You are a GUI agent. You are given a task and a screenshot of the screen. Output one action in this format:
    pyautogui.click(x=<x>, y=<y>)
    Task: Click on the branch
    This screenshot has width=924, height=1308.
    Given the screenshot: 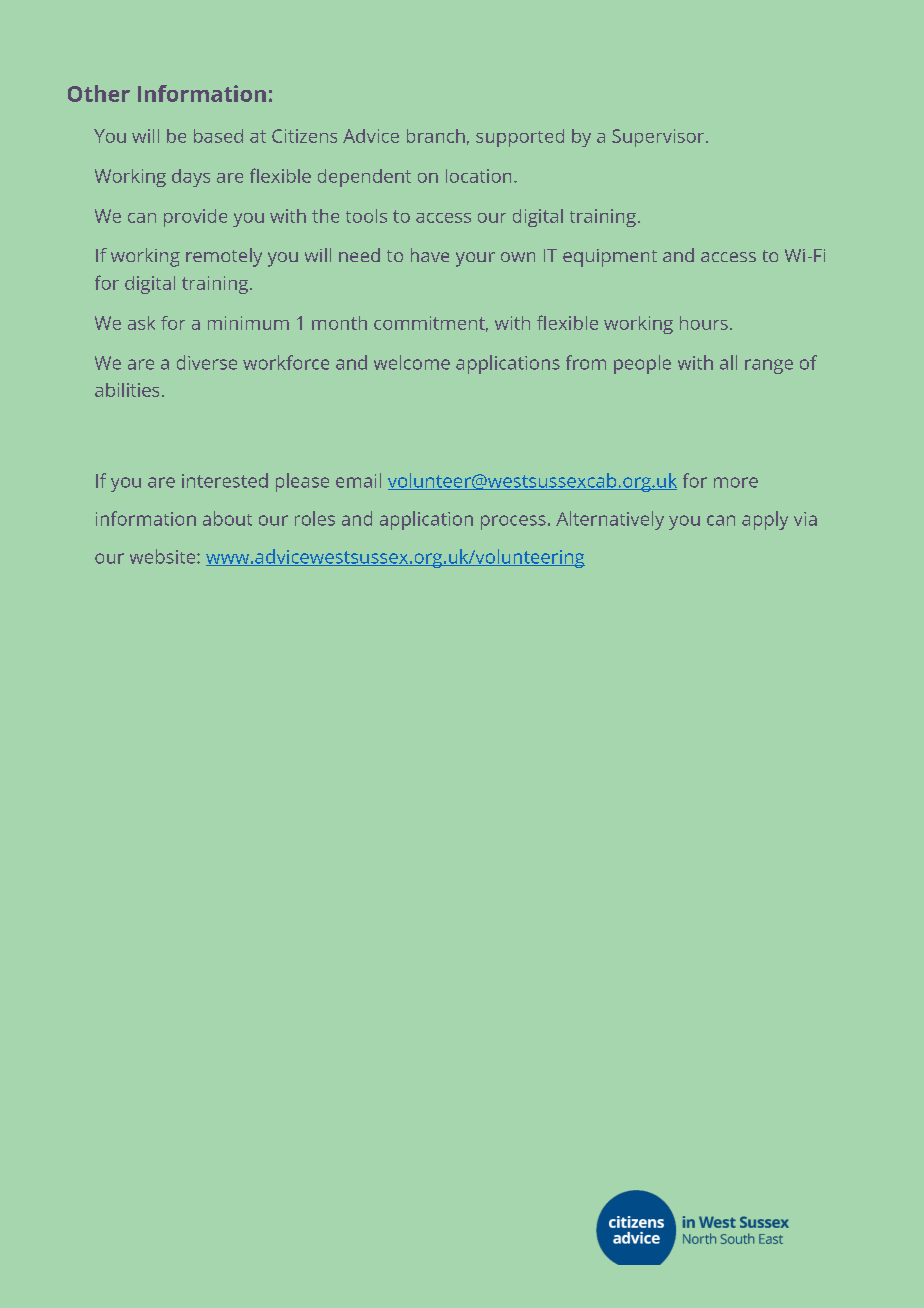 What is the action you would take?
    pyautogui.click(x=436, y=136)
